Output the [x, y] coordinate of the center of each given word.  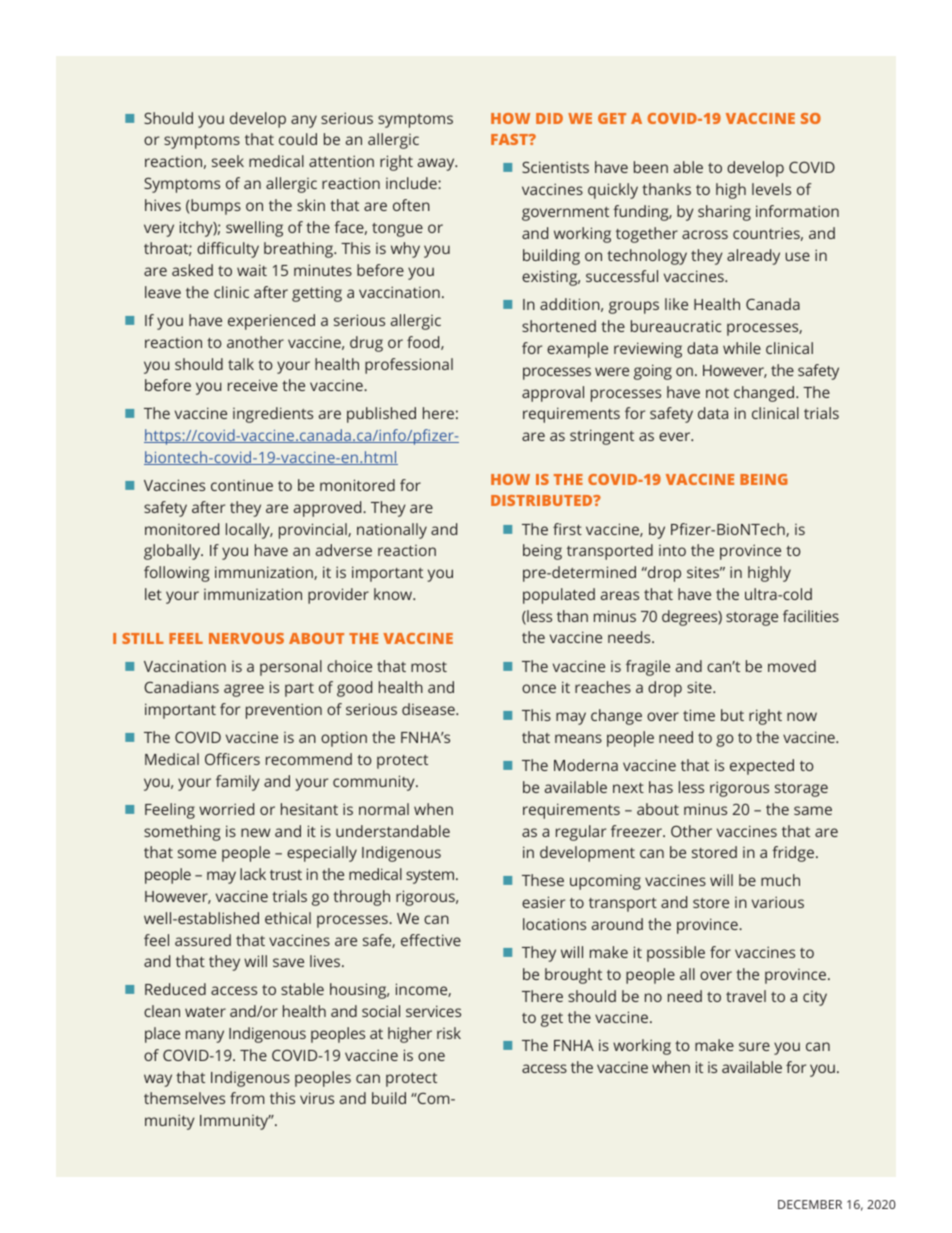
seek [228, 161]
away [437, 164]
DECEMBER [810, 1204]
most [429, 667]
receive [253, 385]
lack [253, 874]
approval [553, 394]
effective [431, 940]
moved [792, 666]
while [742, 348]
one [431, 1056]
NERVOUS [246, 638]
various [778, 902]
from [247, 1098]
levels [771, 189]
